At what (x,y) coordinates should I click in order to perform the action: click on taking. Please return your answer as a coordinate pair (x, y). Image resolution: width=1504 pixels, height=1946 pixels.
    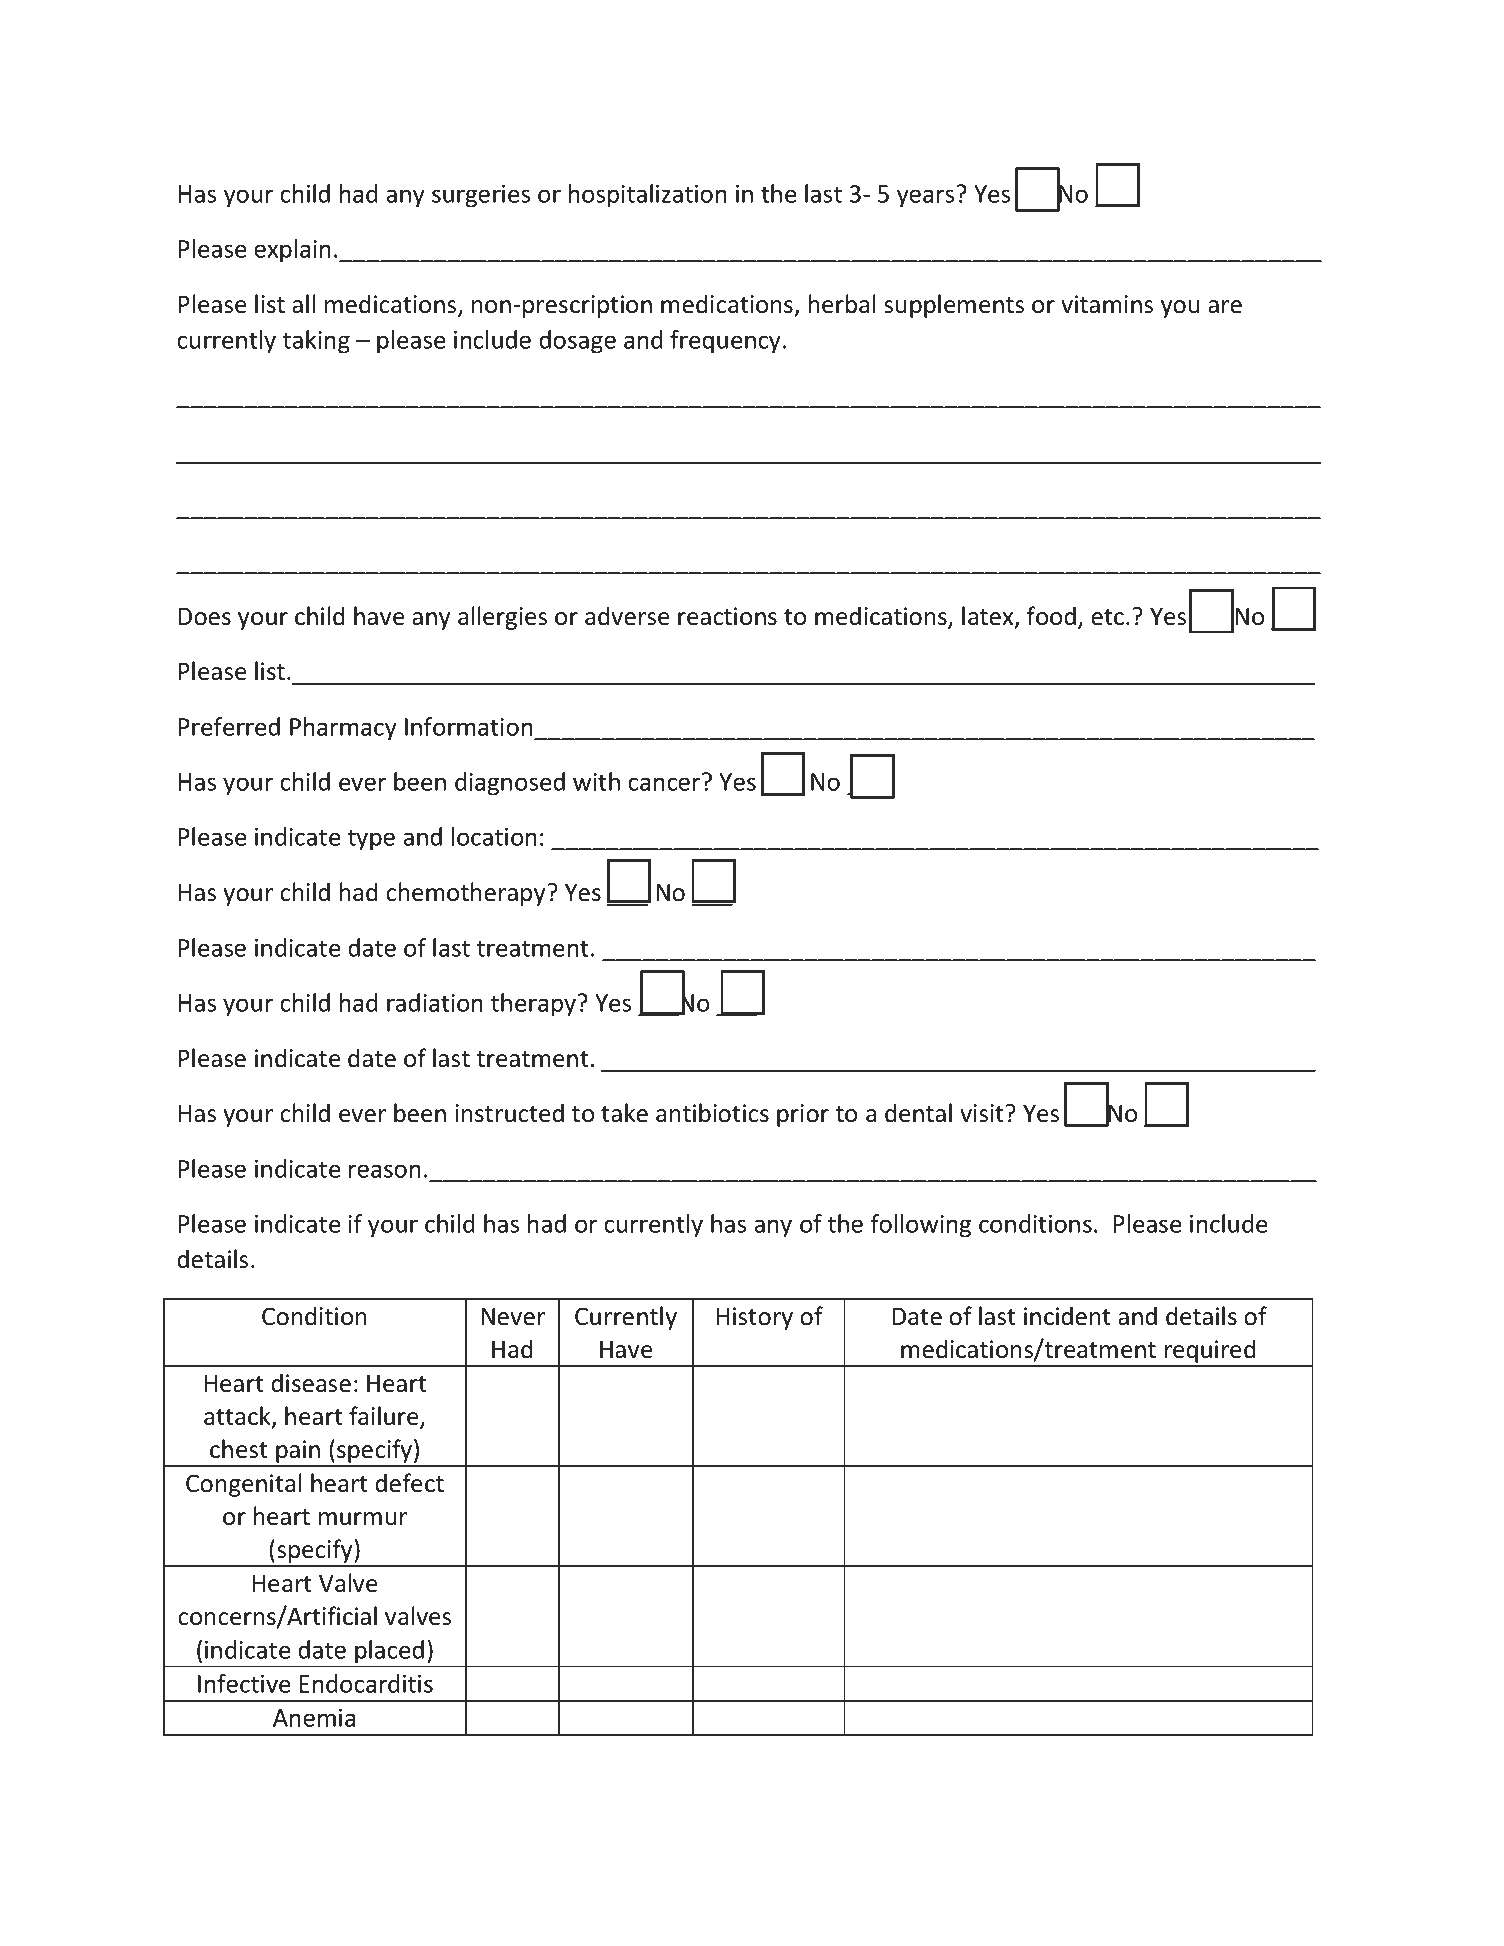
    Looking at the image, I should click on (316, 342).
